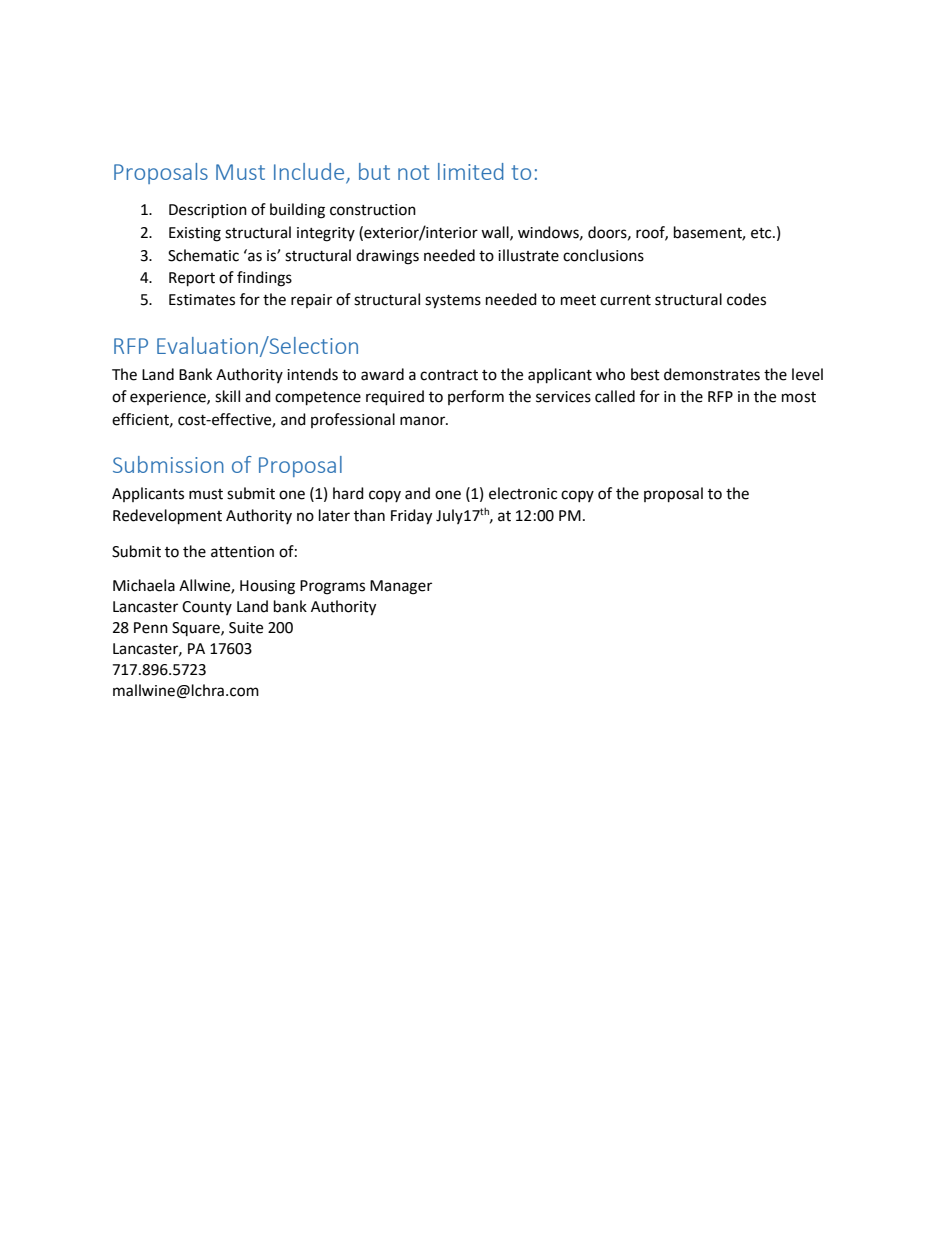  I want to click on etc, so click(762, 233).
